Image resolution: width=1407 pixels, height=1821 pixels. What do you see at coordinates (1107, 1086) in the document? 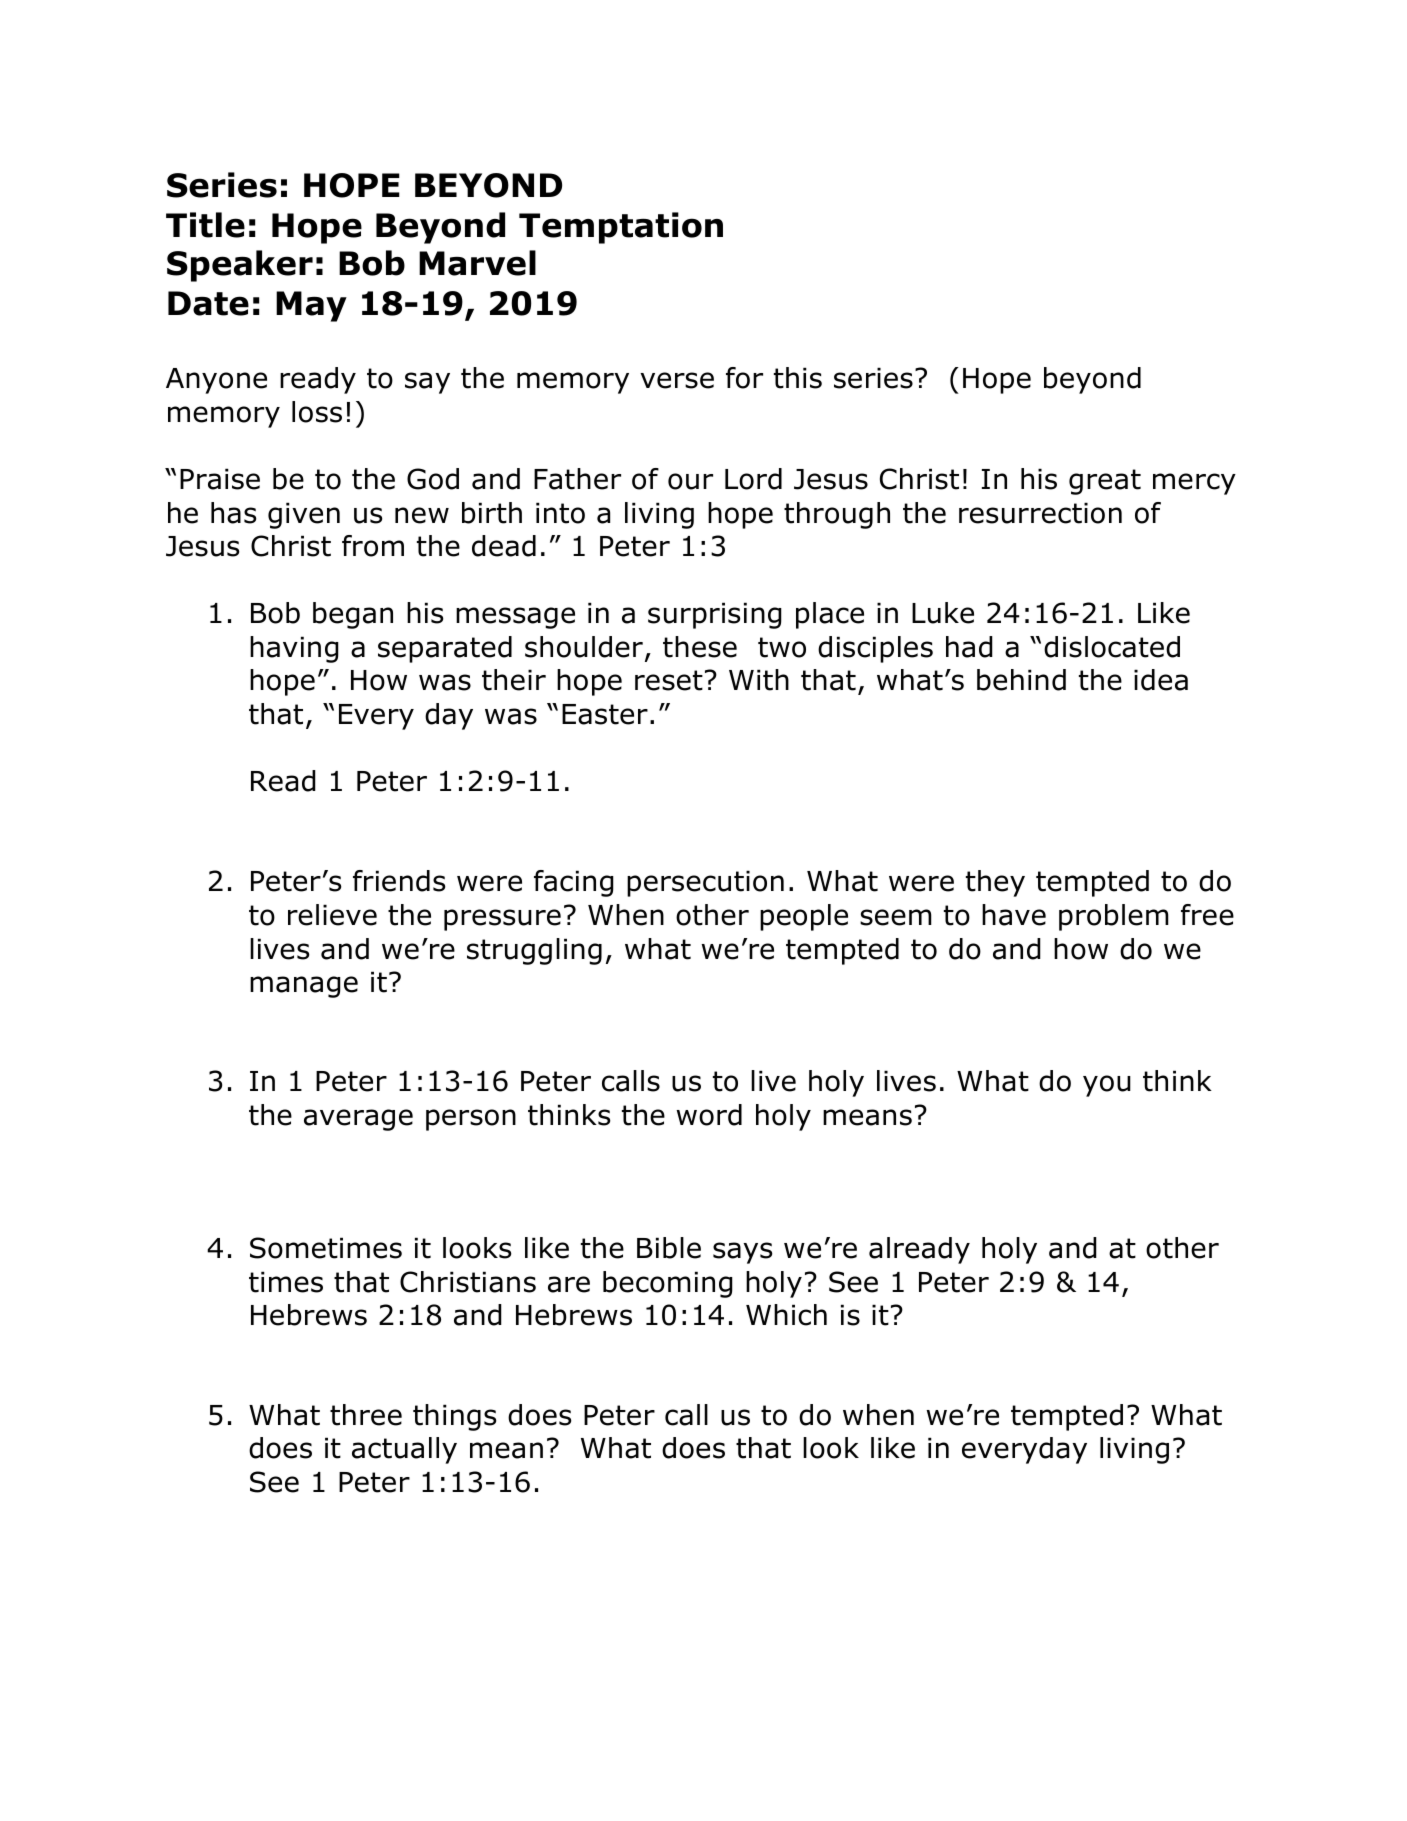
I see `you` at bounding box center [1107, 1086].
